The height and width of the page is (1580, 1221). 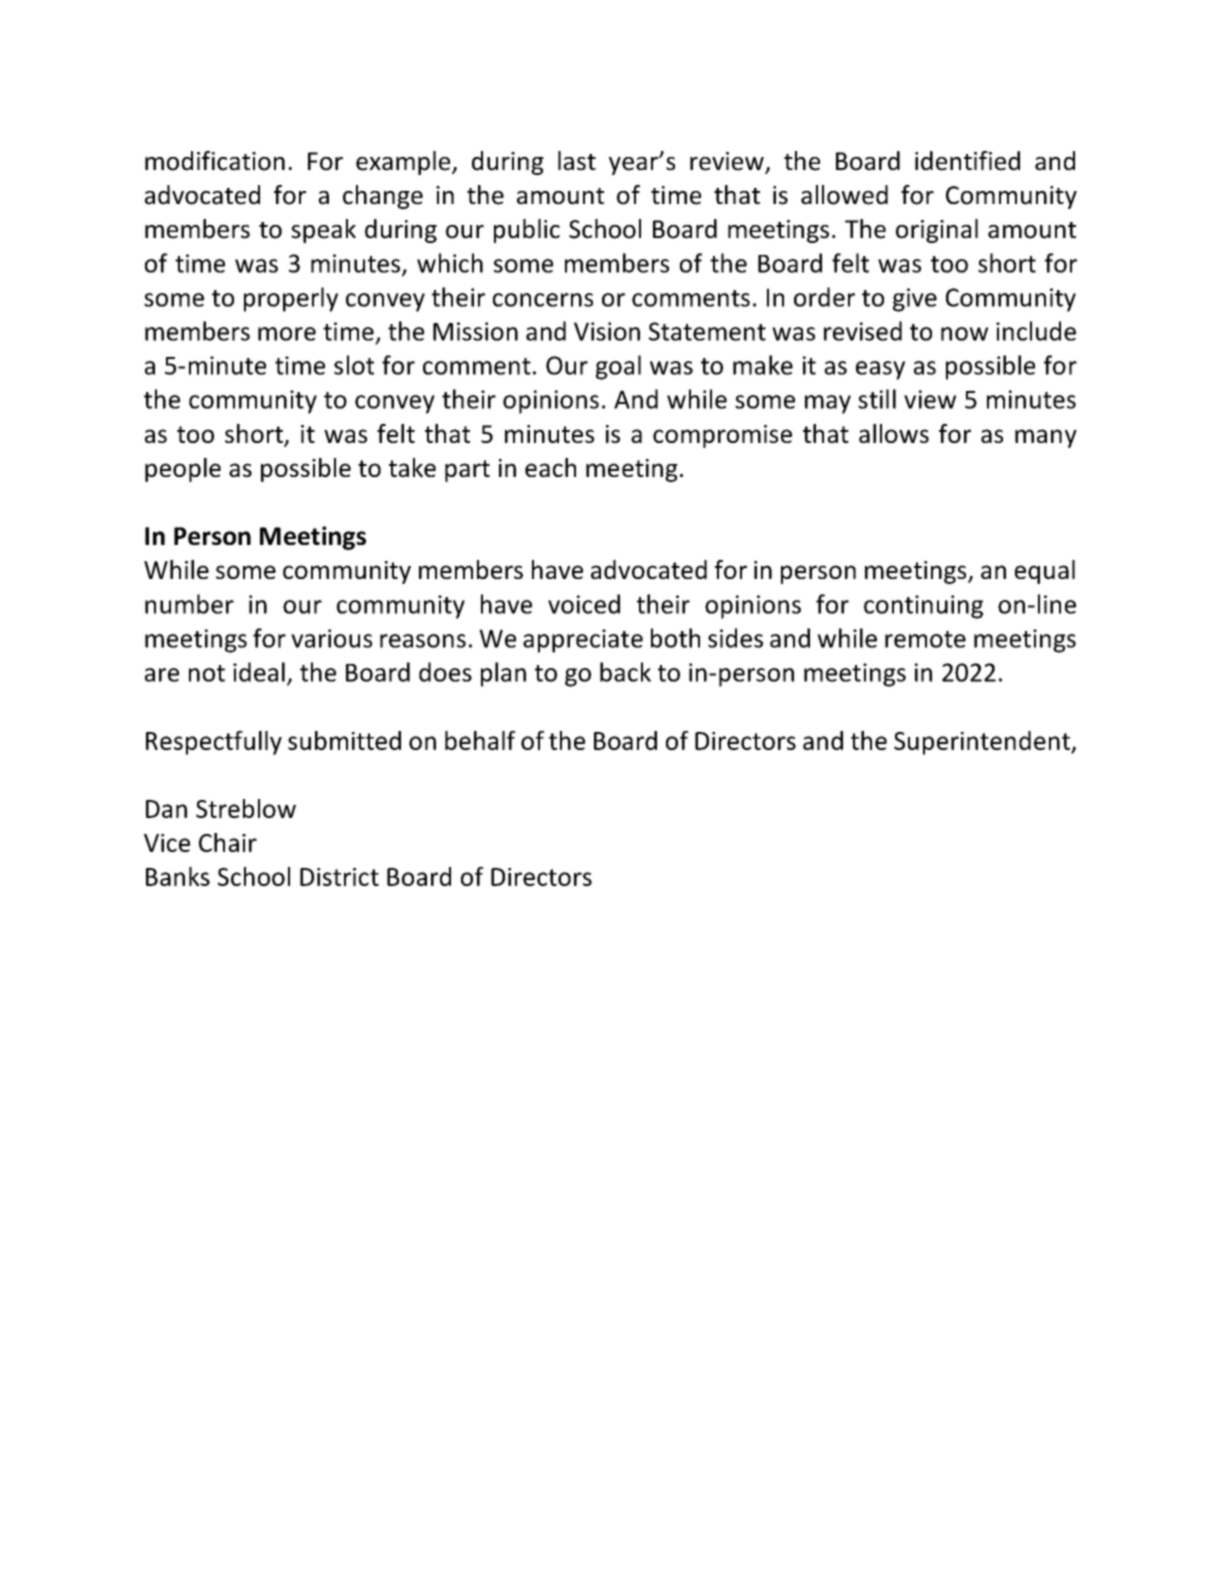 What do you see at coordinates (967, 161) in the page?
I see `identified` at bounding box center [967, 161].
